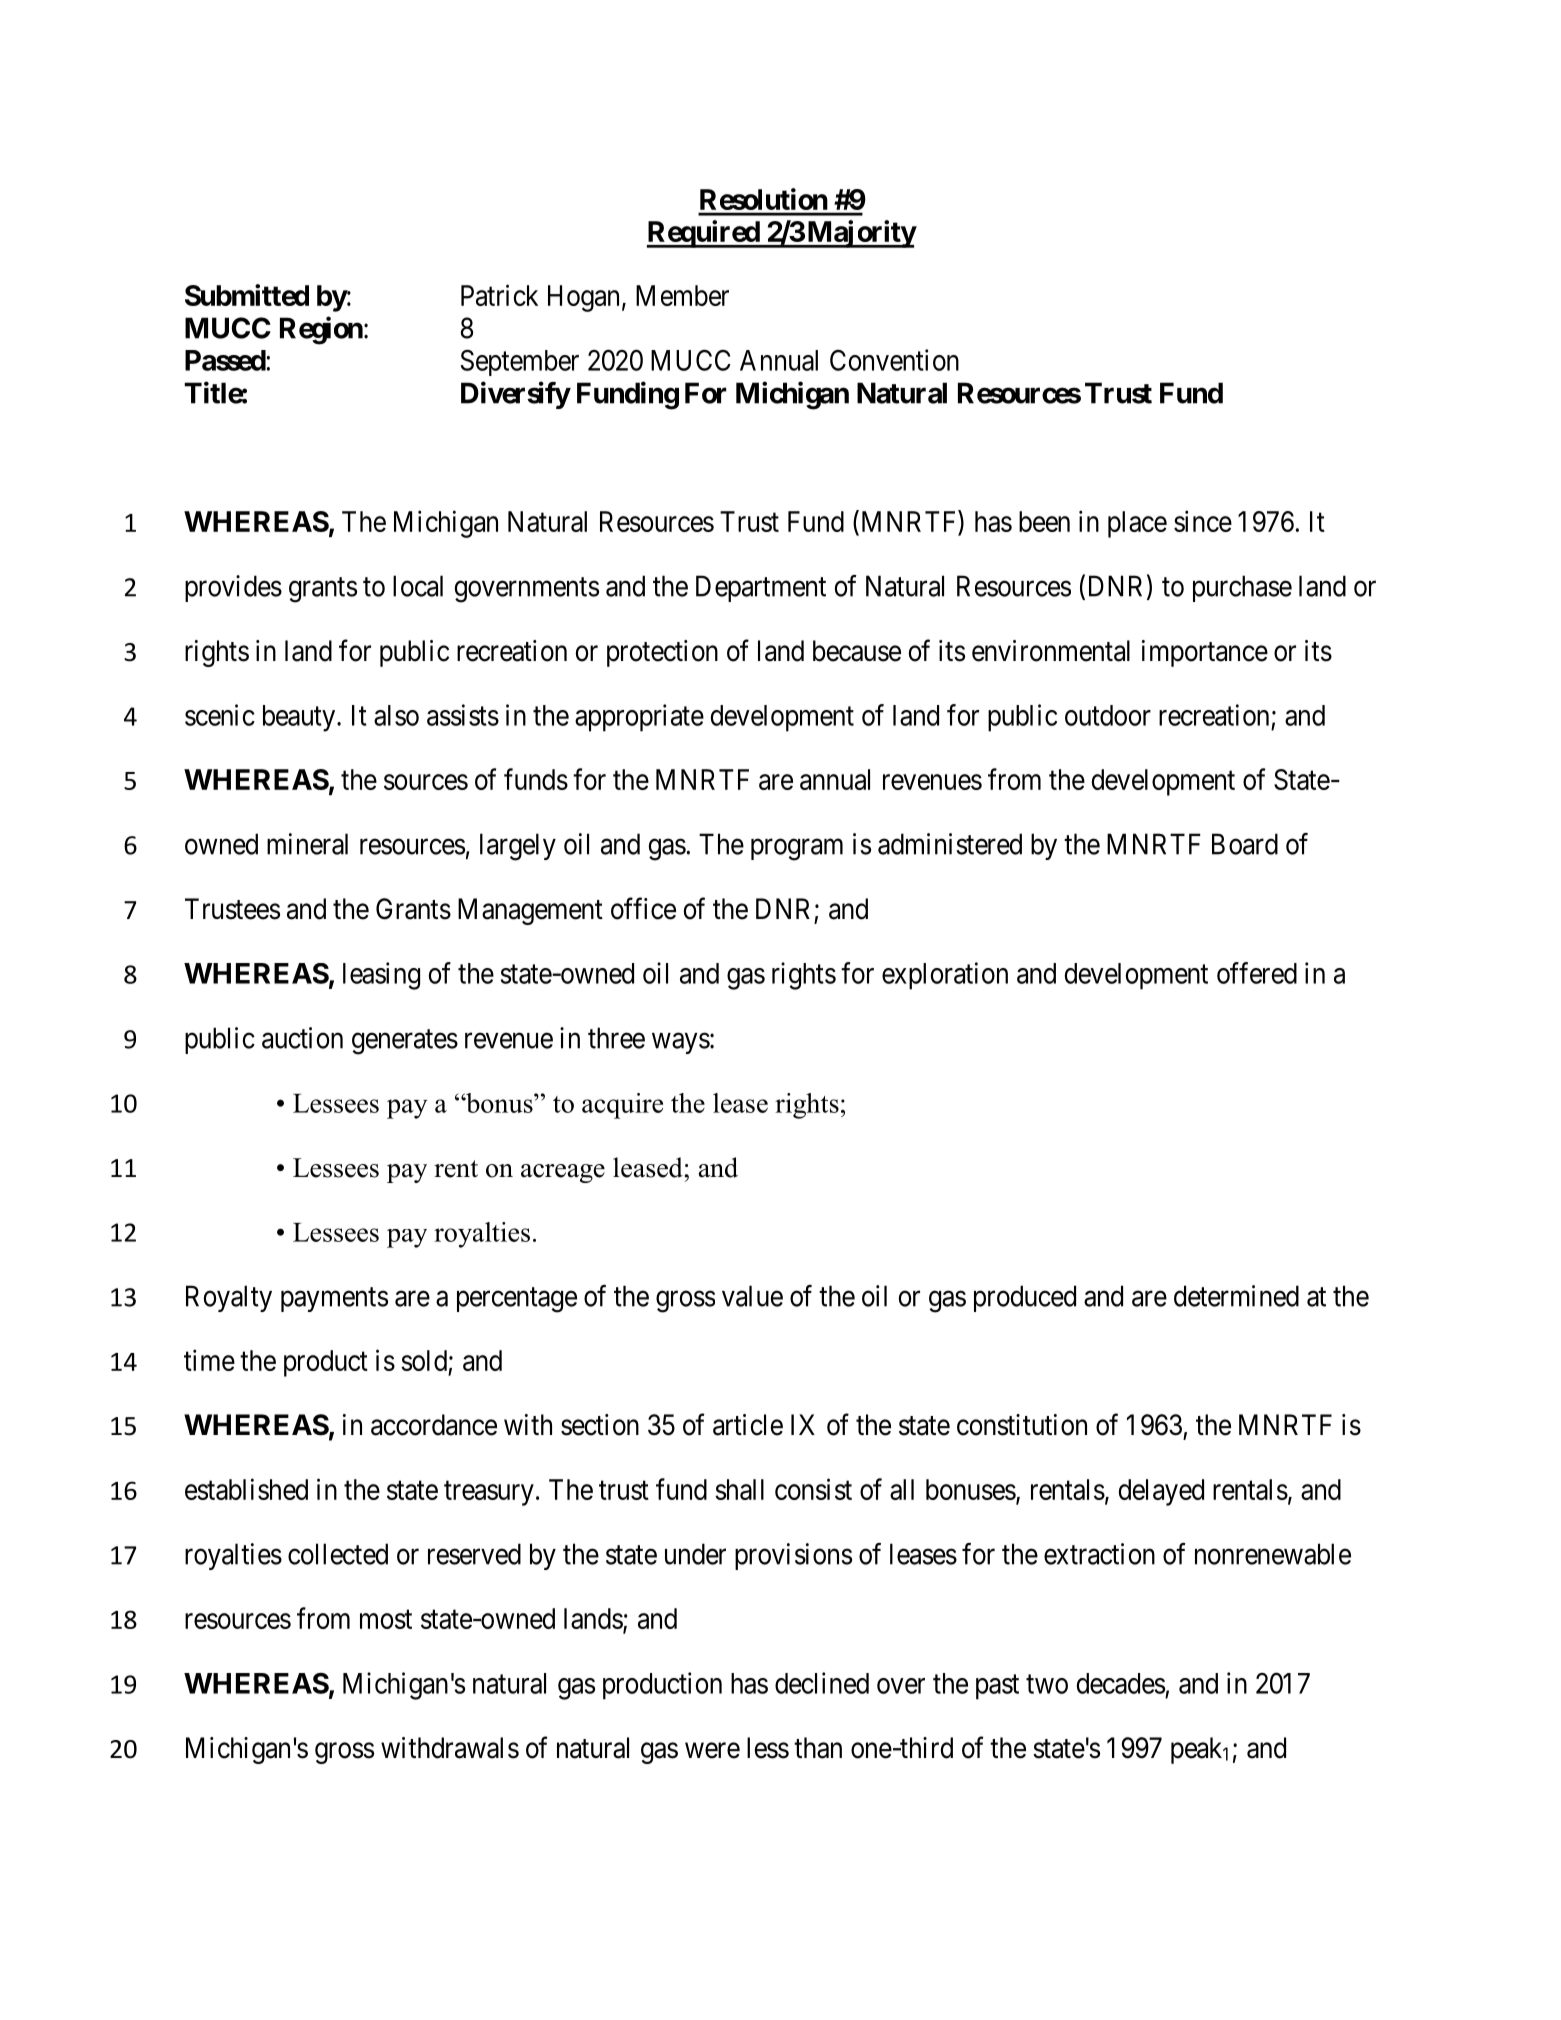  I want to click on determined, so click(1236, 1296).
